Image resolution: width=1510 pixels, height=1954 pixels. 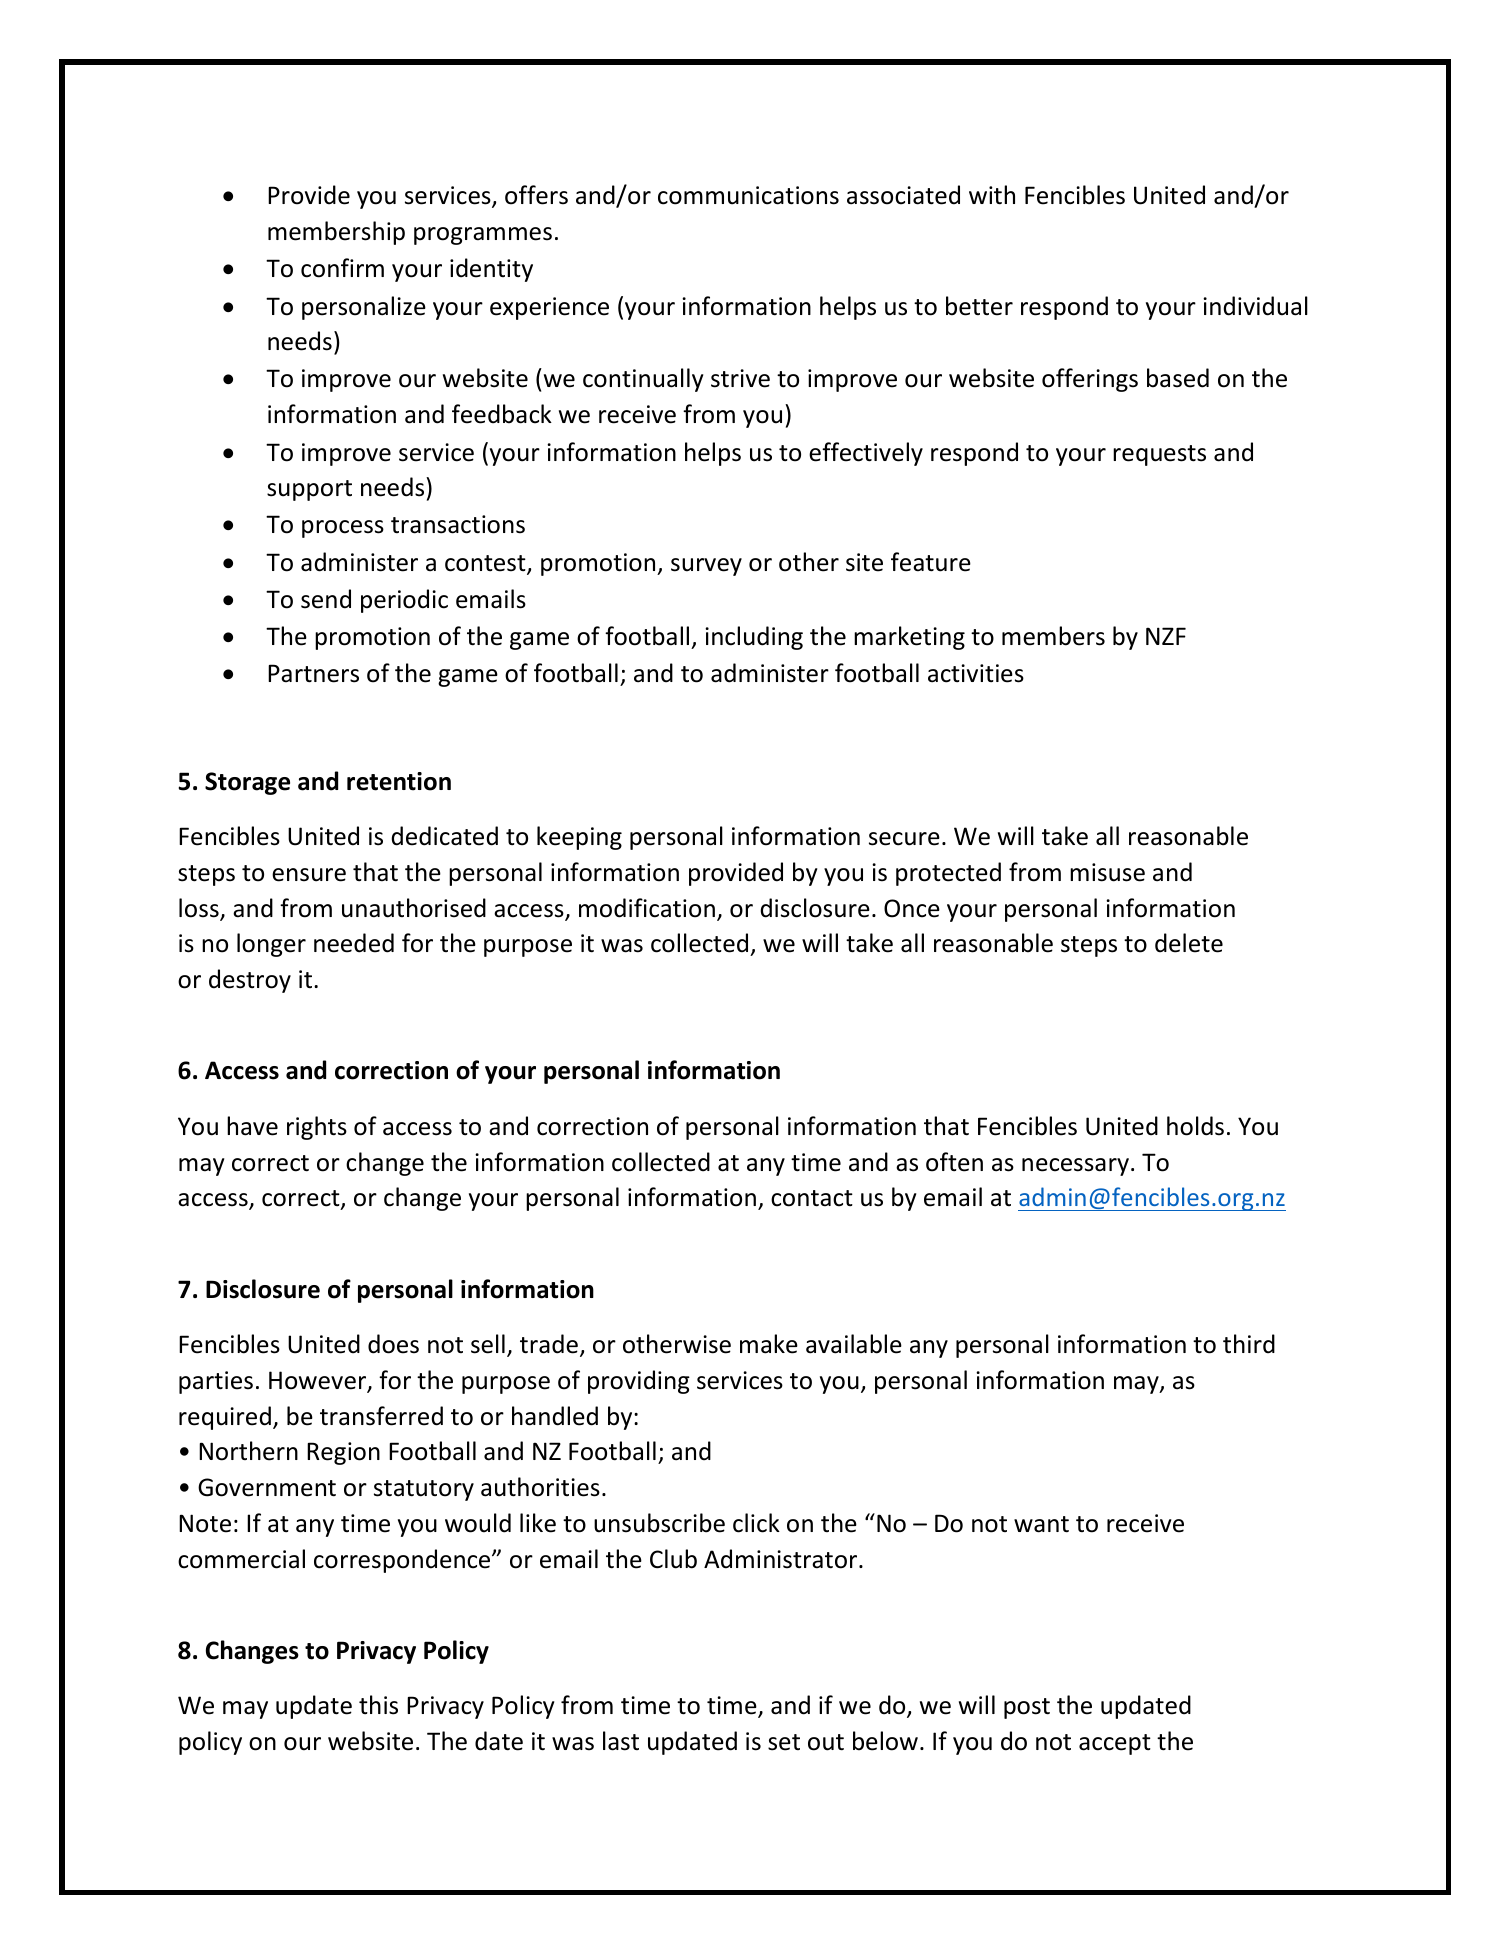 What do you see at coordinates (317, 1128) in the page?
I see `rights` at bounding box center [317, 1128].
